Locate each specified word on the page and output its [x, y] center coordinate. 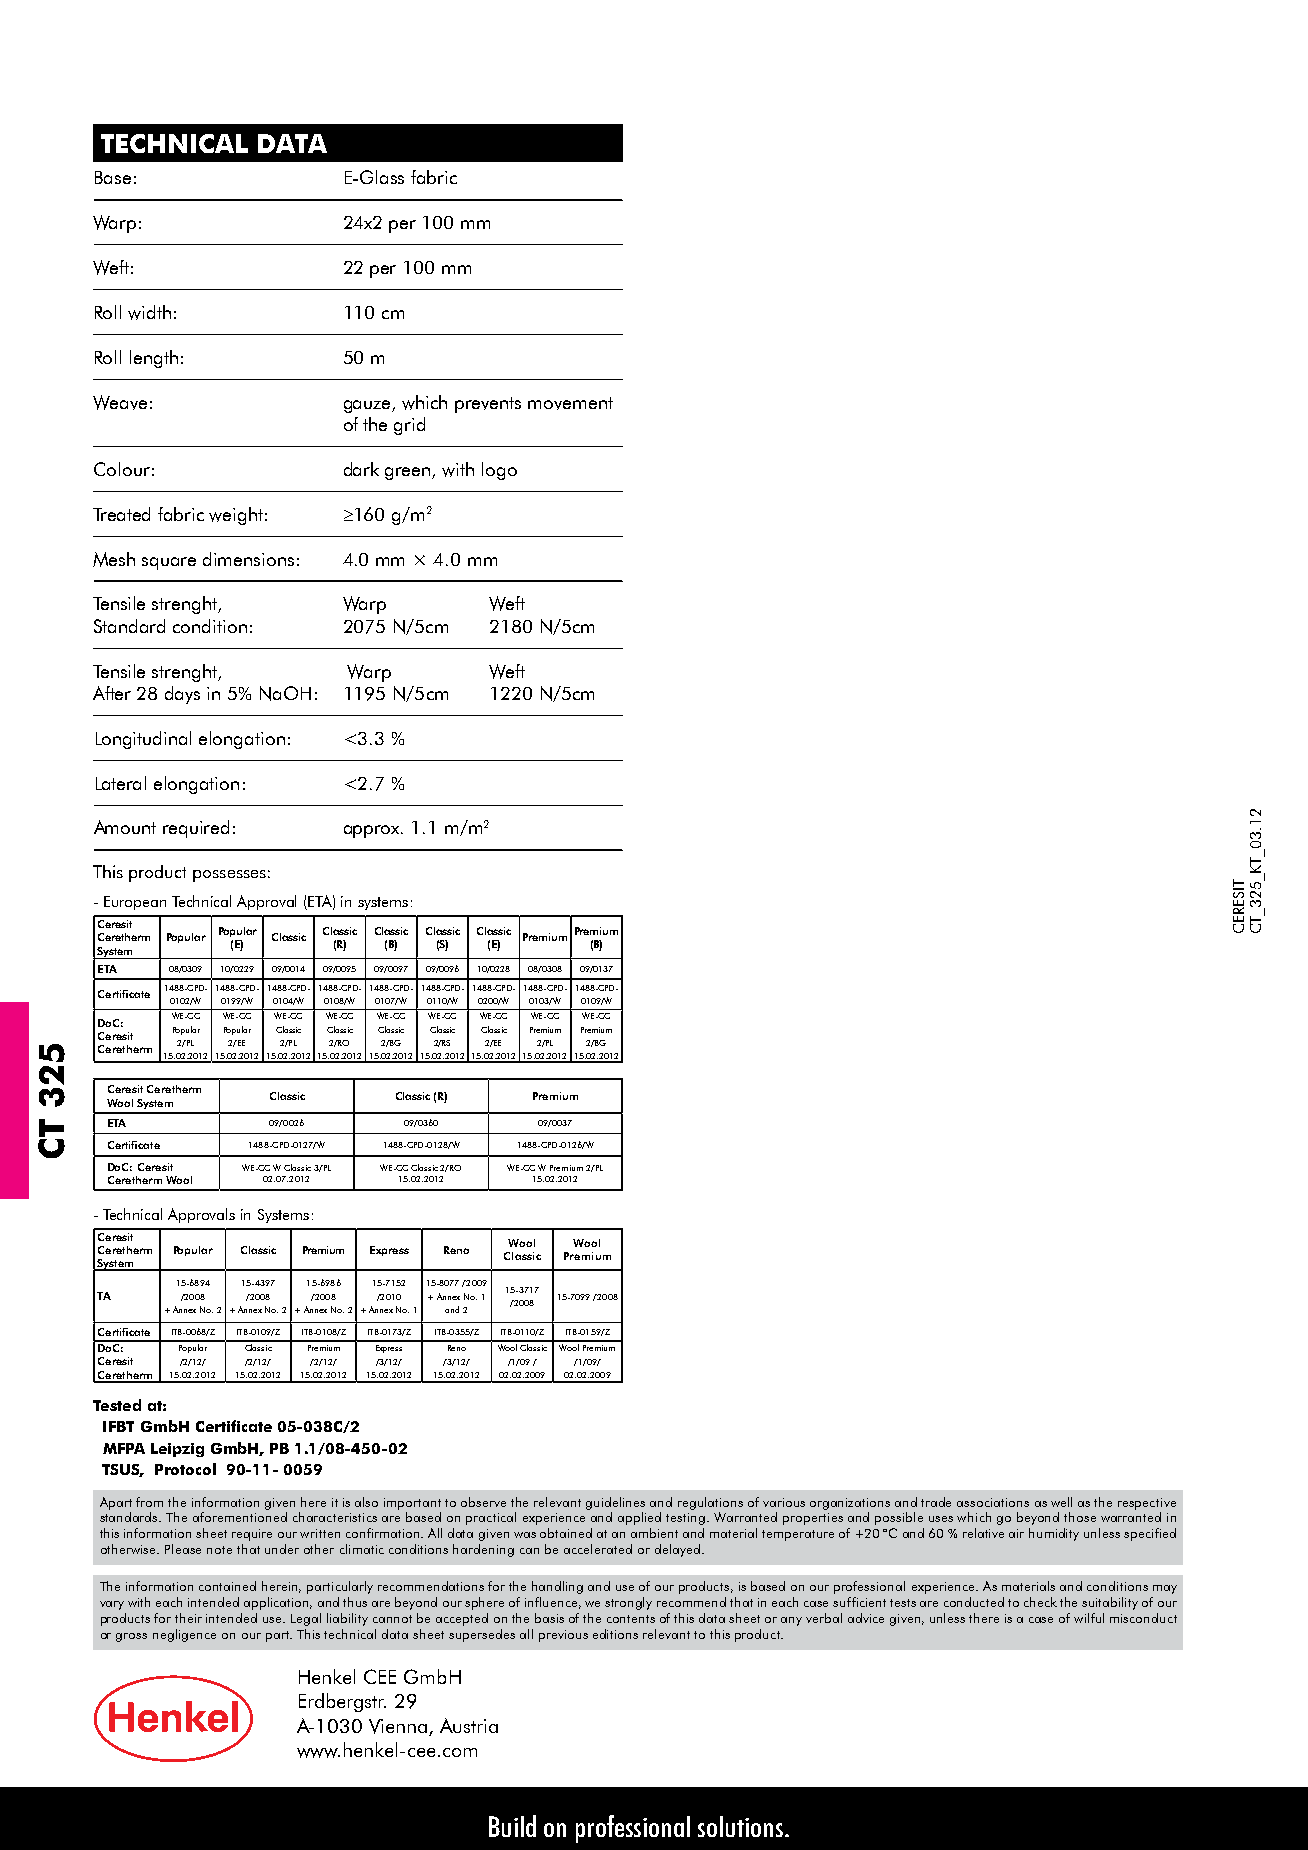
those [1080, 1517]
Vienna [399, 1727]
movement [570, 403]
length [154, 359]
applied [639, 1518]
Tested [117, 1405]
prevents [488, 405]
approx [373, 831]
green [409, 473]
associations [993, 1502]
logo [499, 471]
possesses [229, 876]
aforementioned [240, 1517]
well [1061, 1502]
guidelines [615, 1503]
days [182, 695]
